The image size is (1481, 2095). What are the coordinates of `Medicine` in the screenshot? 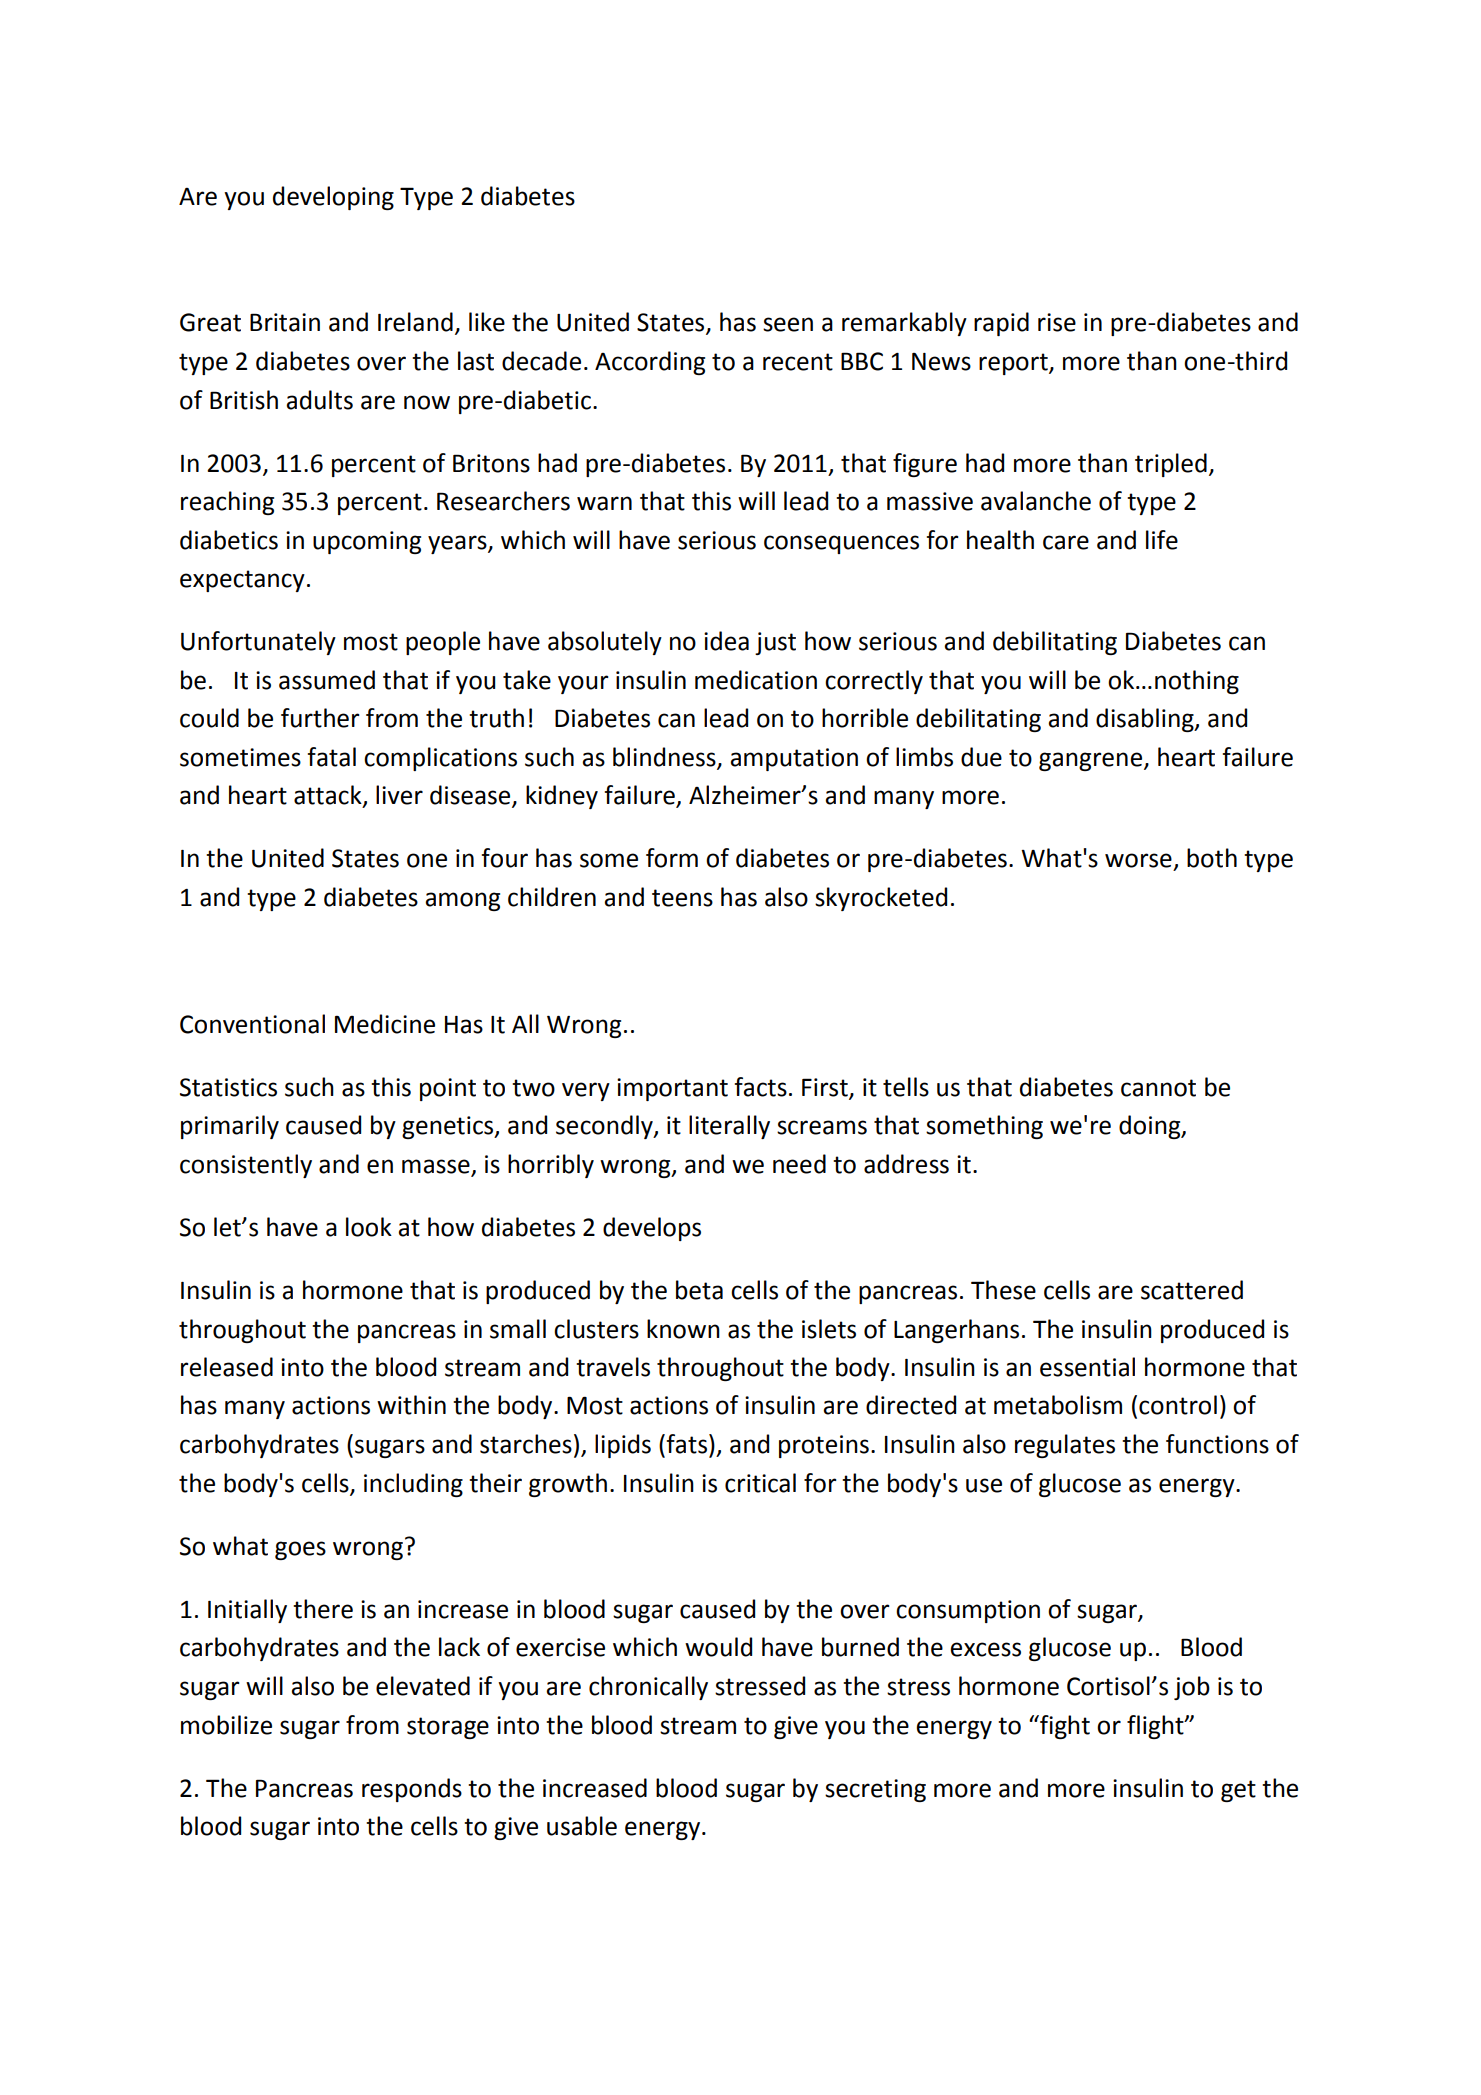 It's located at (385, 1024).
